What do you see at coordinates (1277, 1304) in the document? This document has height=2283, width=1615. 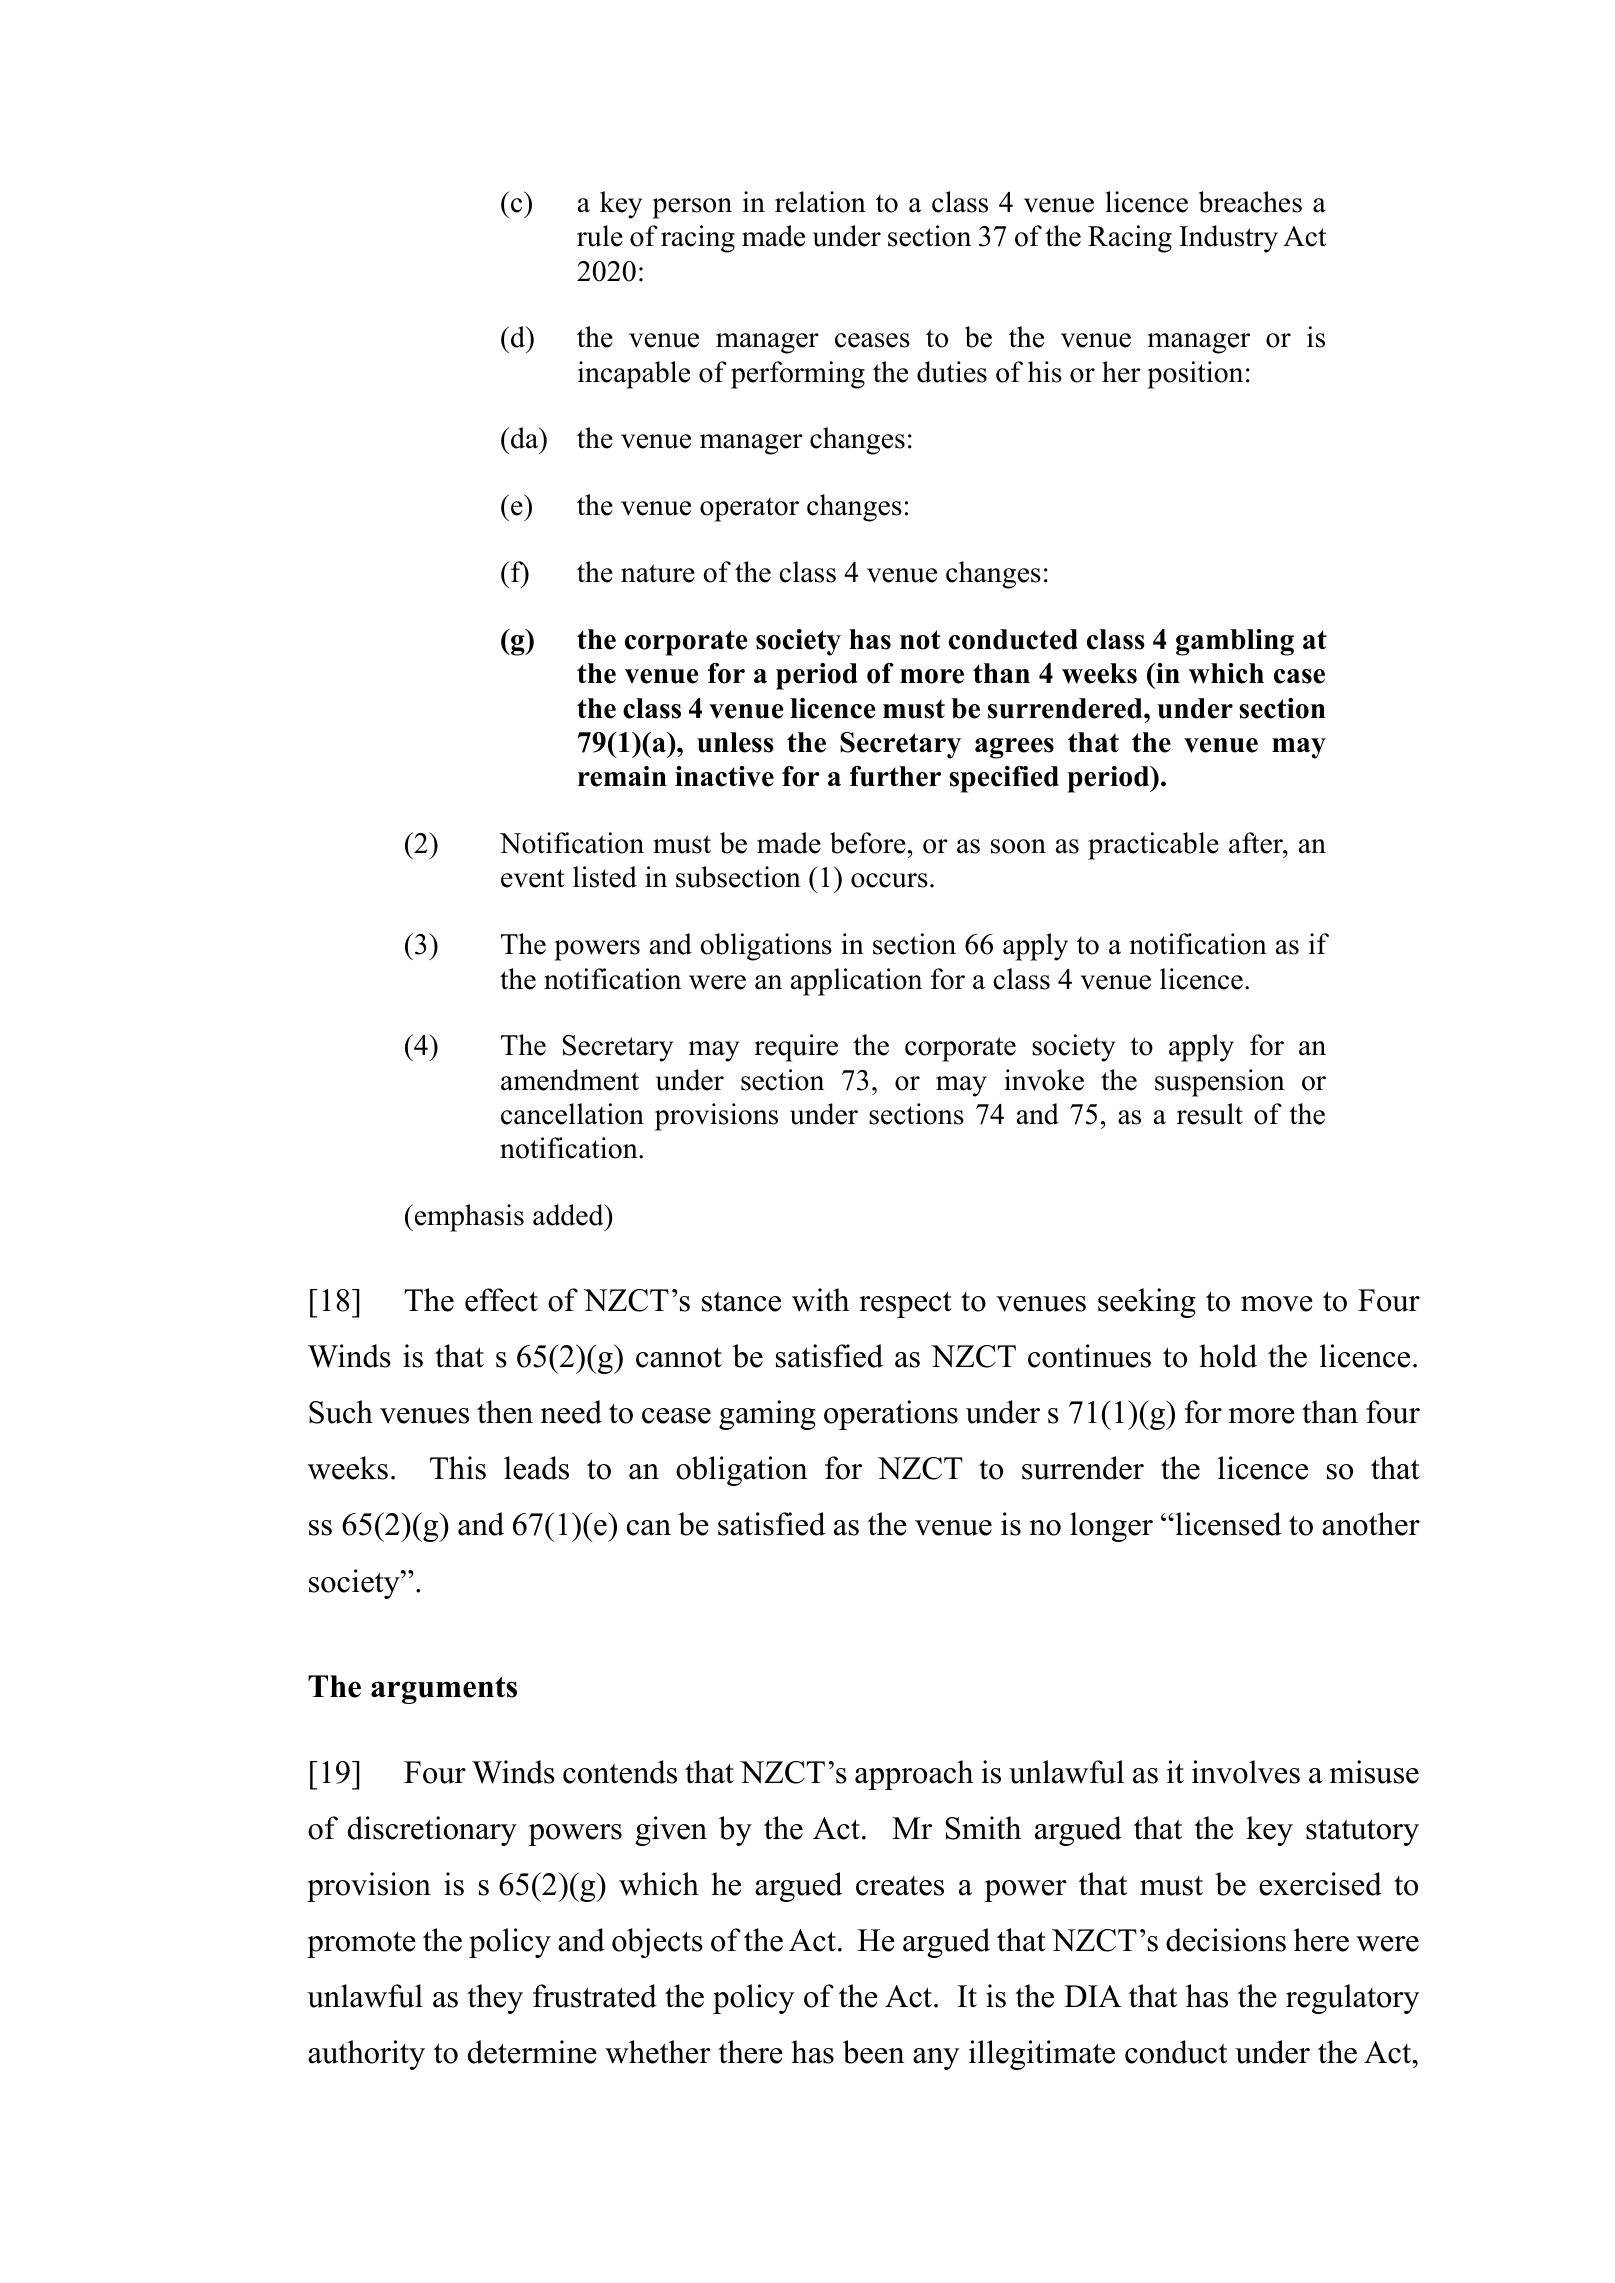 I see `move` at bounding box center [1277, 1304].
